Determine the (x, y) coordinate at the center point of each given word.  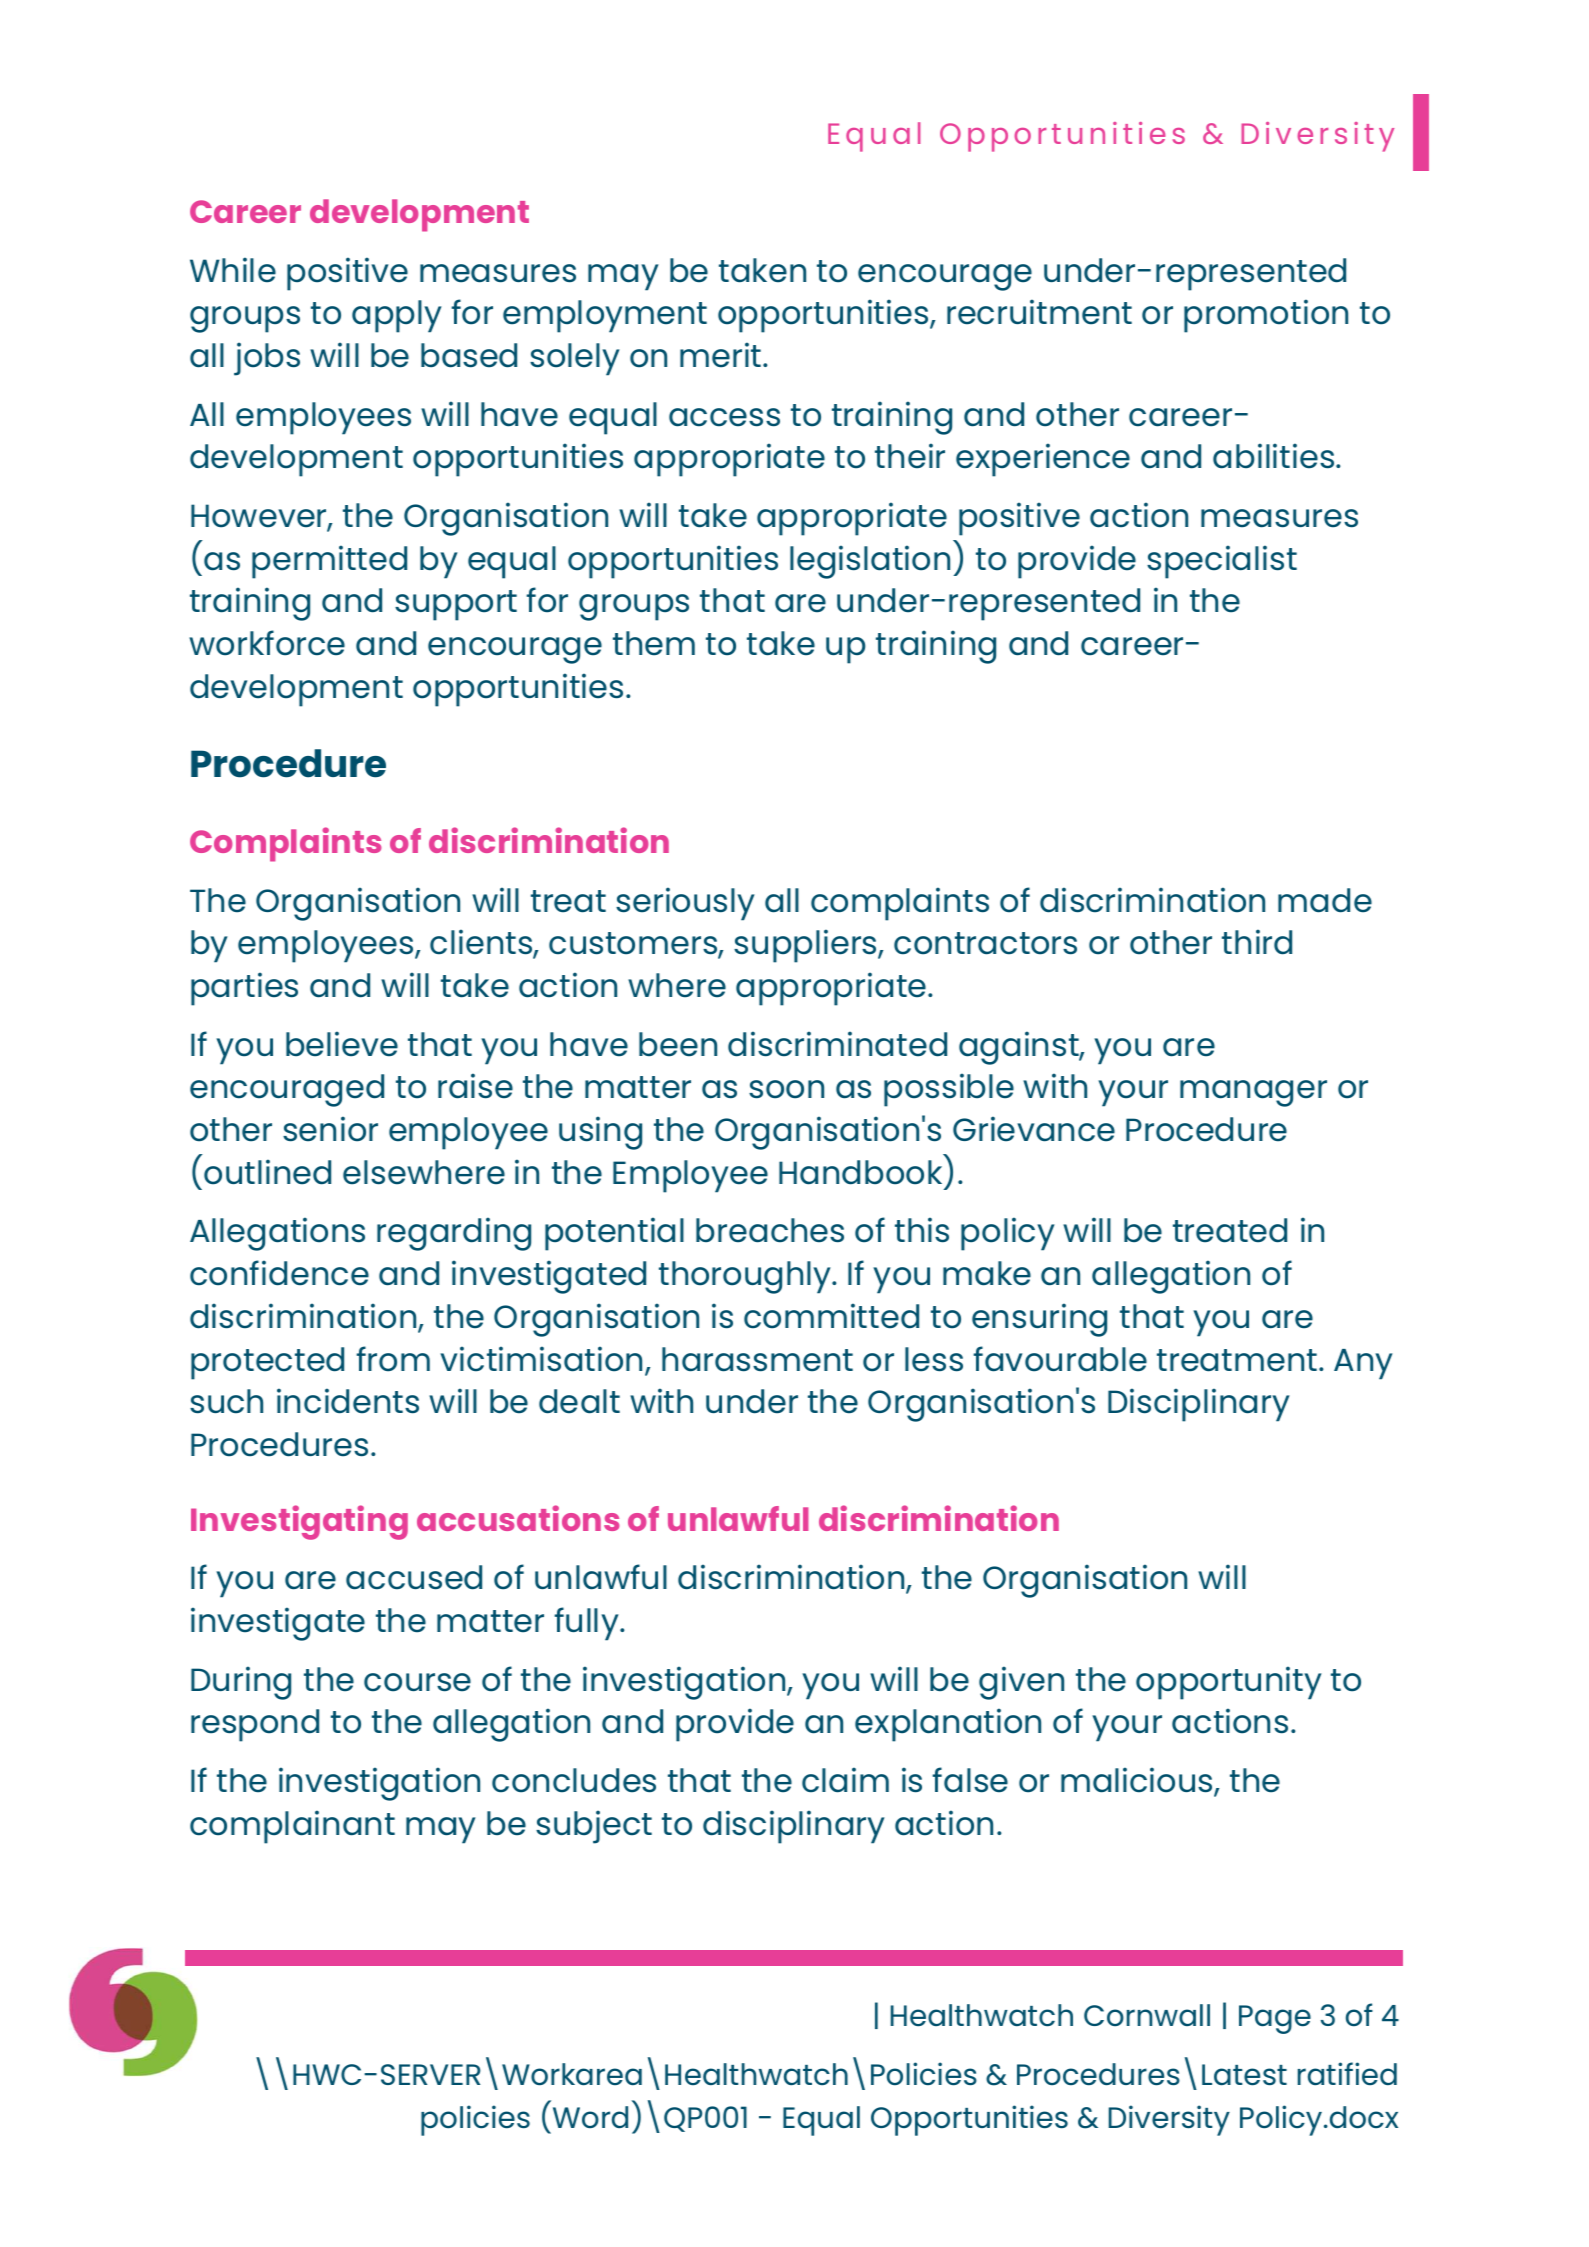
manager (1253, 1093)
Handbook (860, 1172)
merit (722, 355)
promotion (1266, 316)
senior (330, 1129)
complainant (292, 1827)
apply (397, 316)
